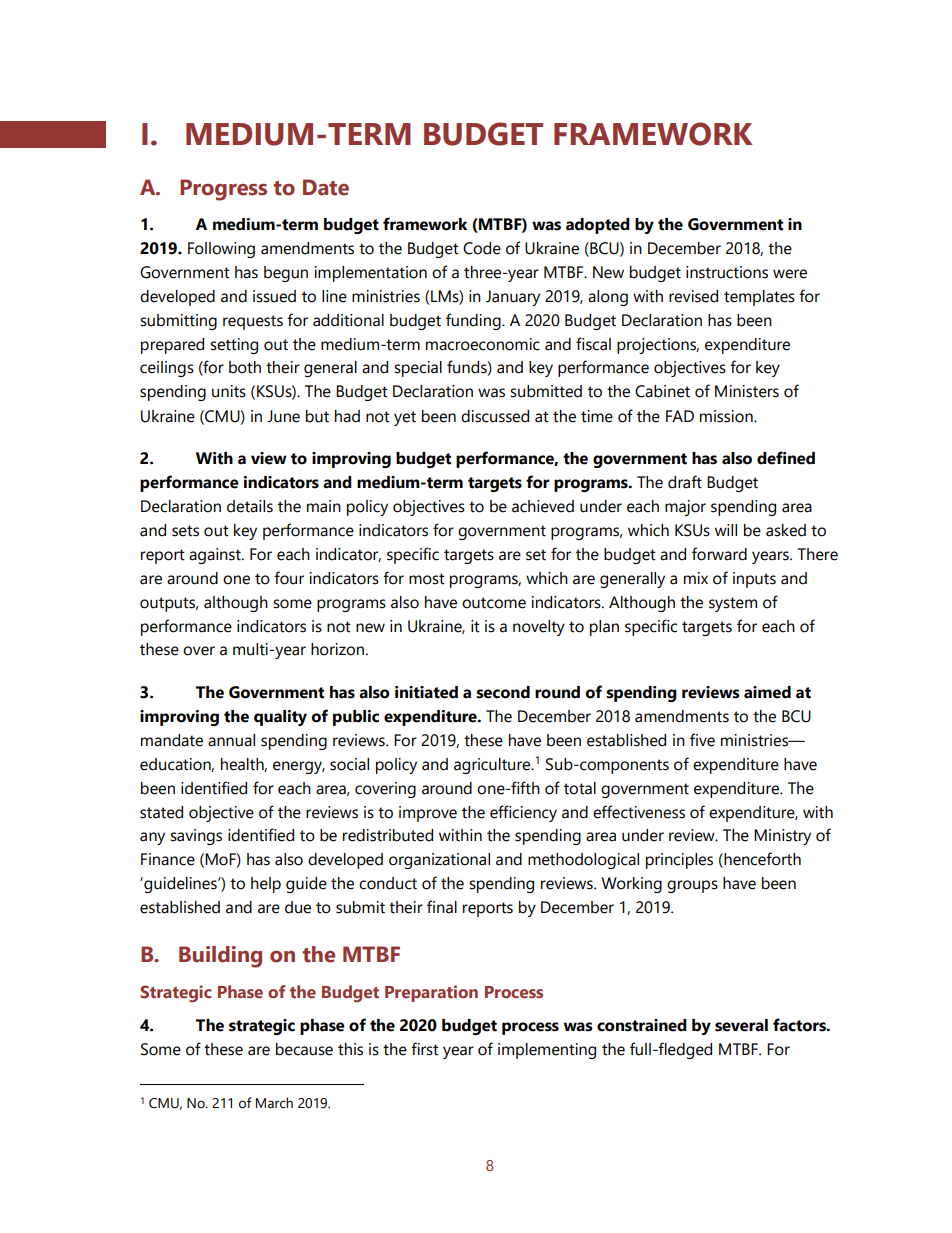 Image resolution: width=952 pixels, height=1233 pixels. Describe the element at coordinates (223, 190) in the page. I see `Progress` at that location.
